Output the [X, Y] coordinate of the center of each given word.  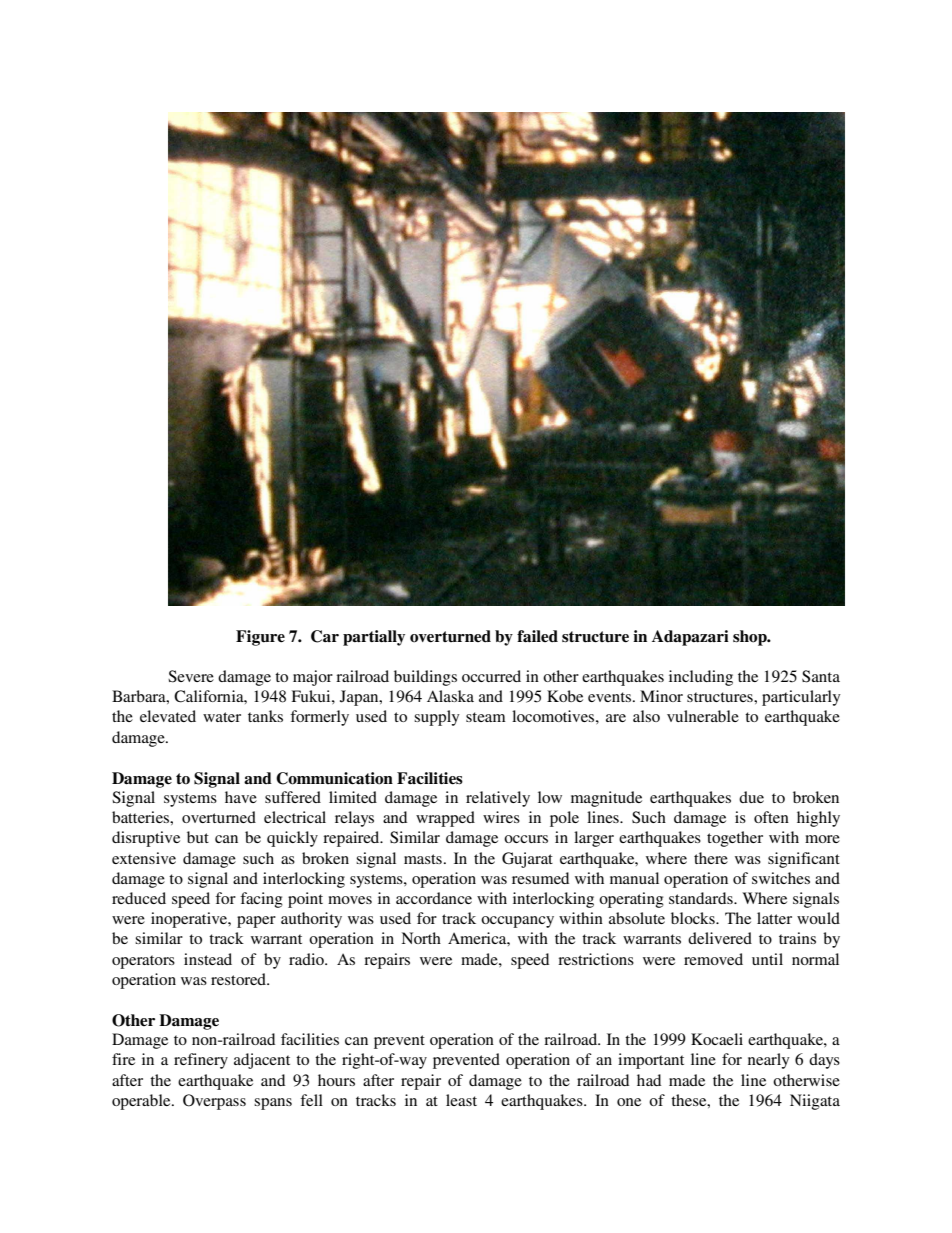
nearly [769, 1061]
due [751, 797]
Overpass [214, 1102]
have [241, 797]
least [461, 1100]
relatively [498, 799]
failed [537, 636]
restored [239, 979]
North [421, 938]
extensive [144, 858]
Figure [260, 638]
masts [423, 859]
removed [713, 959]
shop [751, 638]
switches [781, 878]
